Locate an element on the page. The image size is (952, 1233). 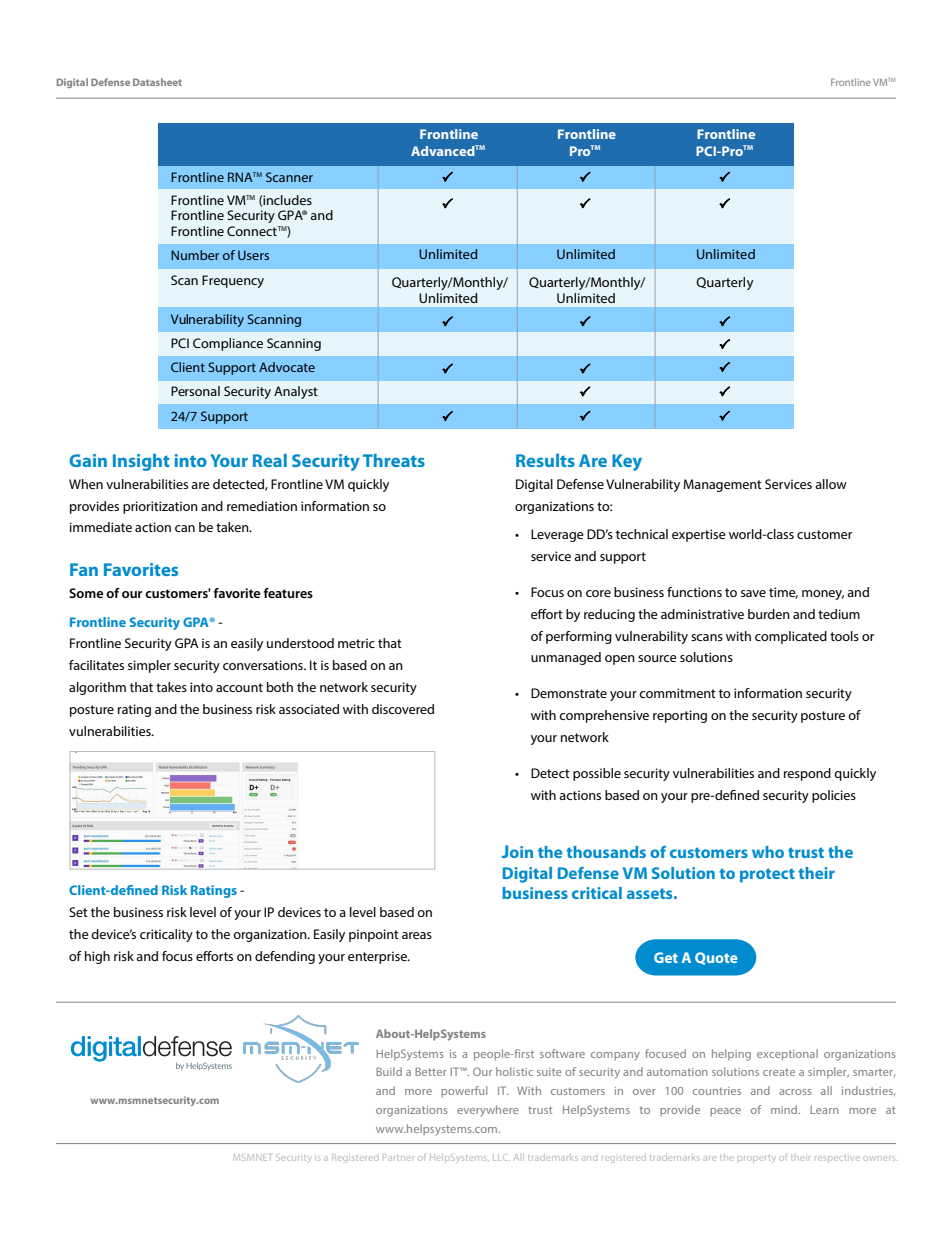
Key is located at coordinates (627, 462).
